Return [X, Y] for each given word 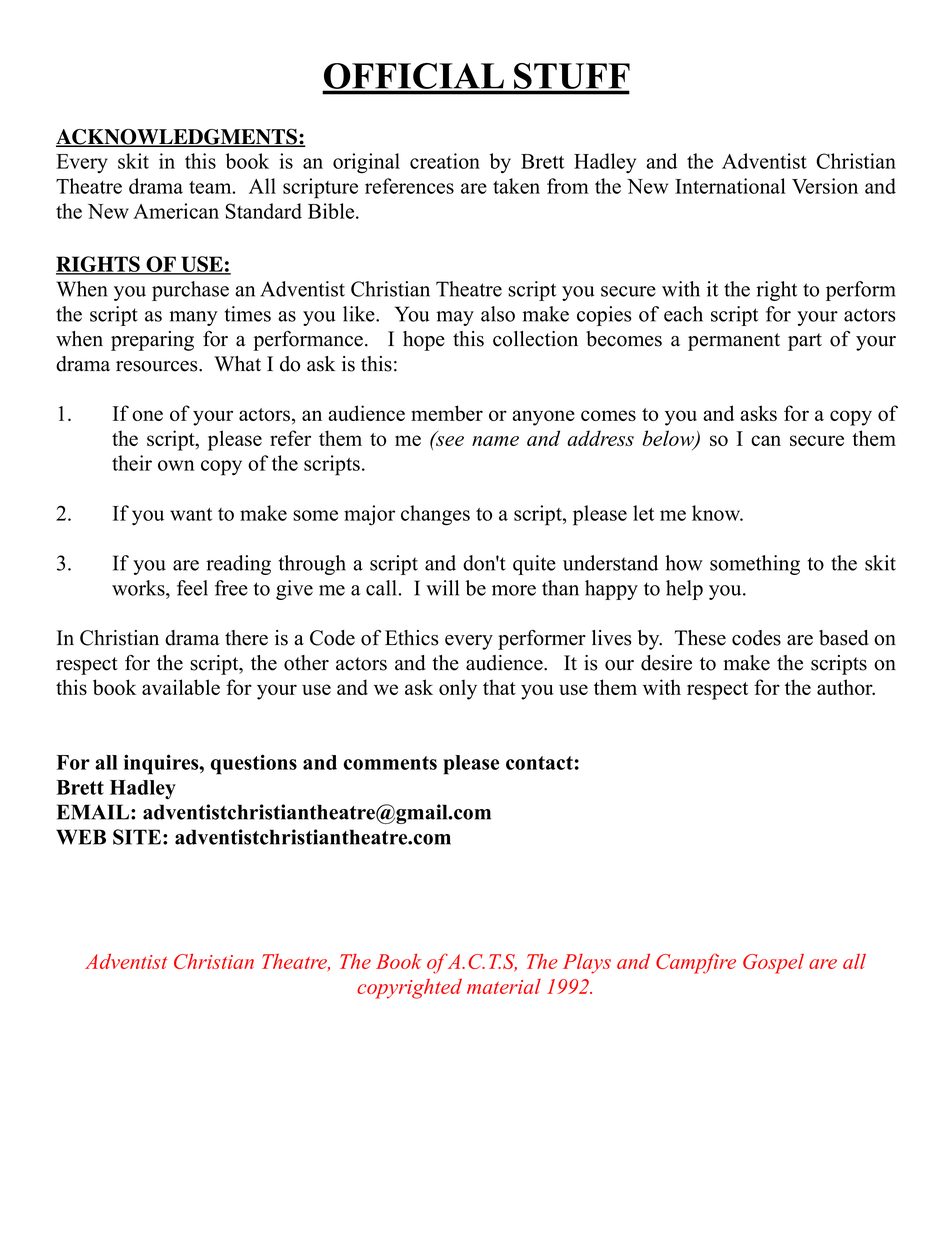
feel [192, 588]
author [846, 687]
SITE [137, 837]
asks [758, 413]
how [684, 563]
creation [445, 161]
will [442, 588]
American [176, 211]
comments [390, 763]
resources [158, 366]
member [447, 413]
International [730, 186]
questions [254, 764]
